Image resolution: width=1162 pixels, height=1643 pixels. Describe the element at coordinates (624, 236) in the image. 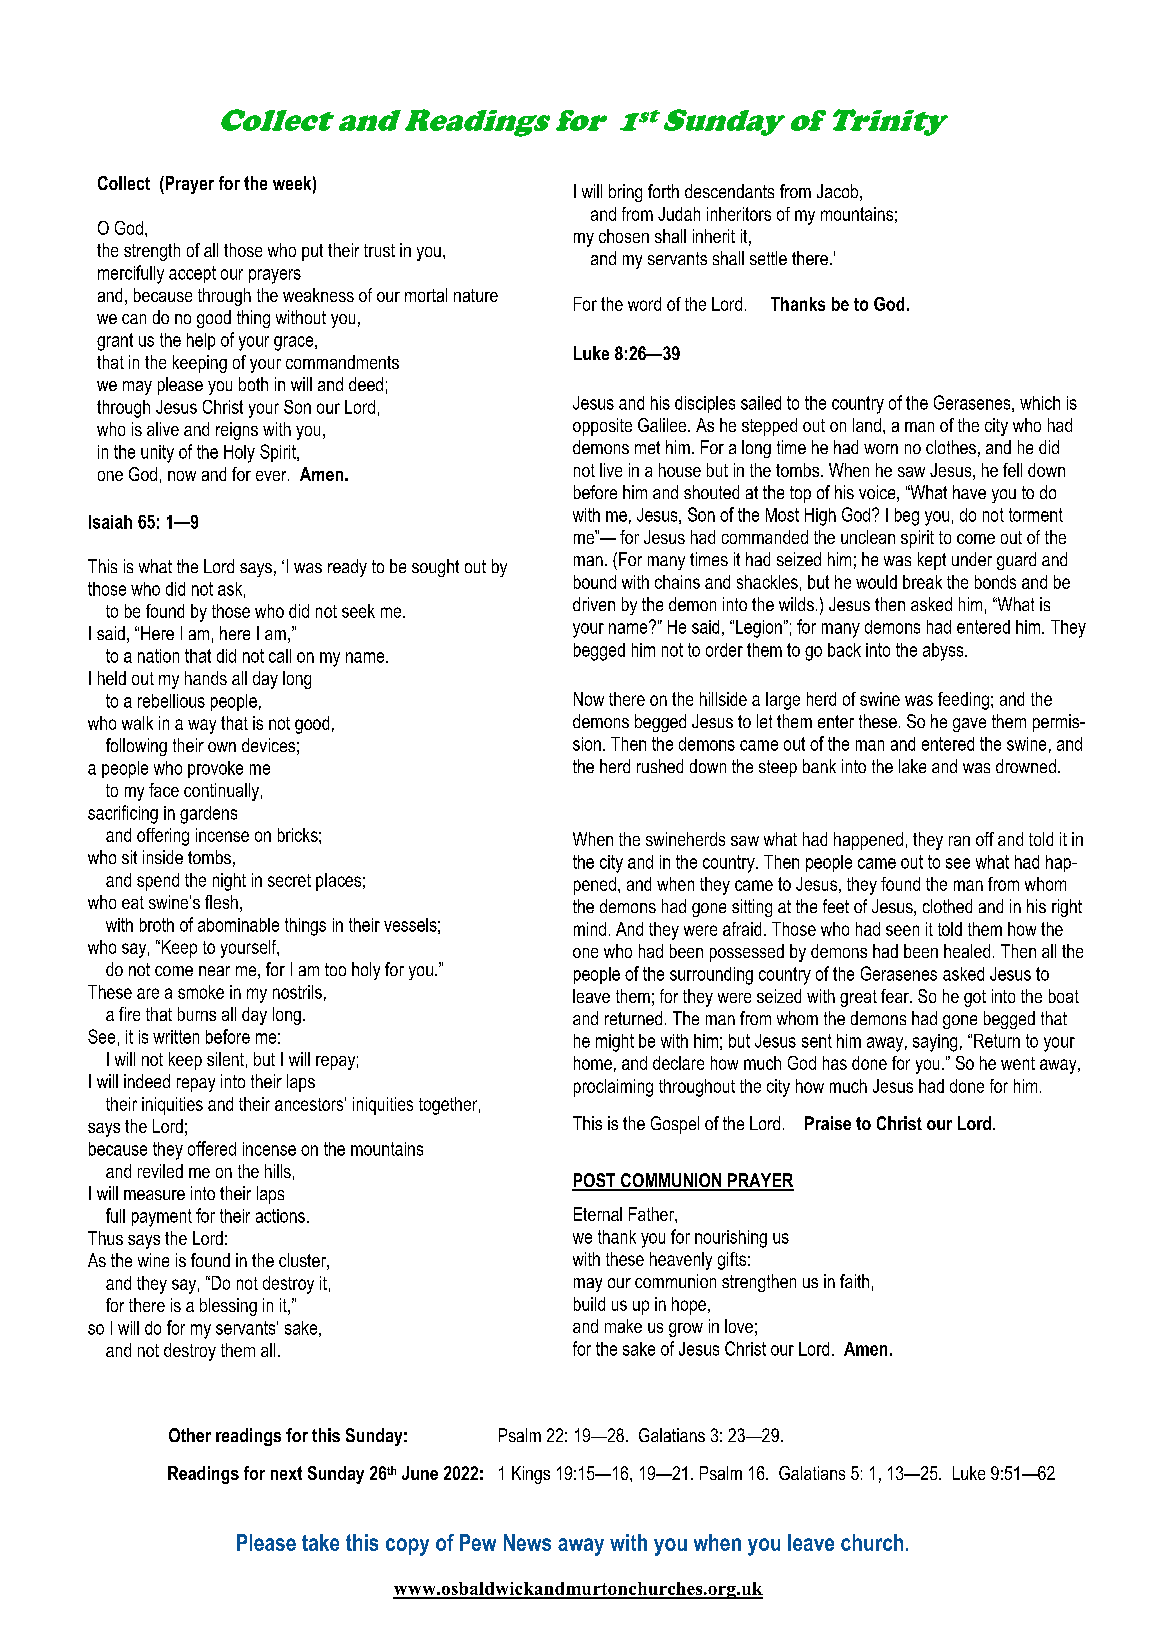

I see `chosen` at that location.
